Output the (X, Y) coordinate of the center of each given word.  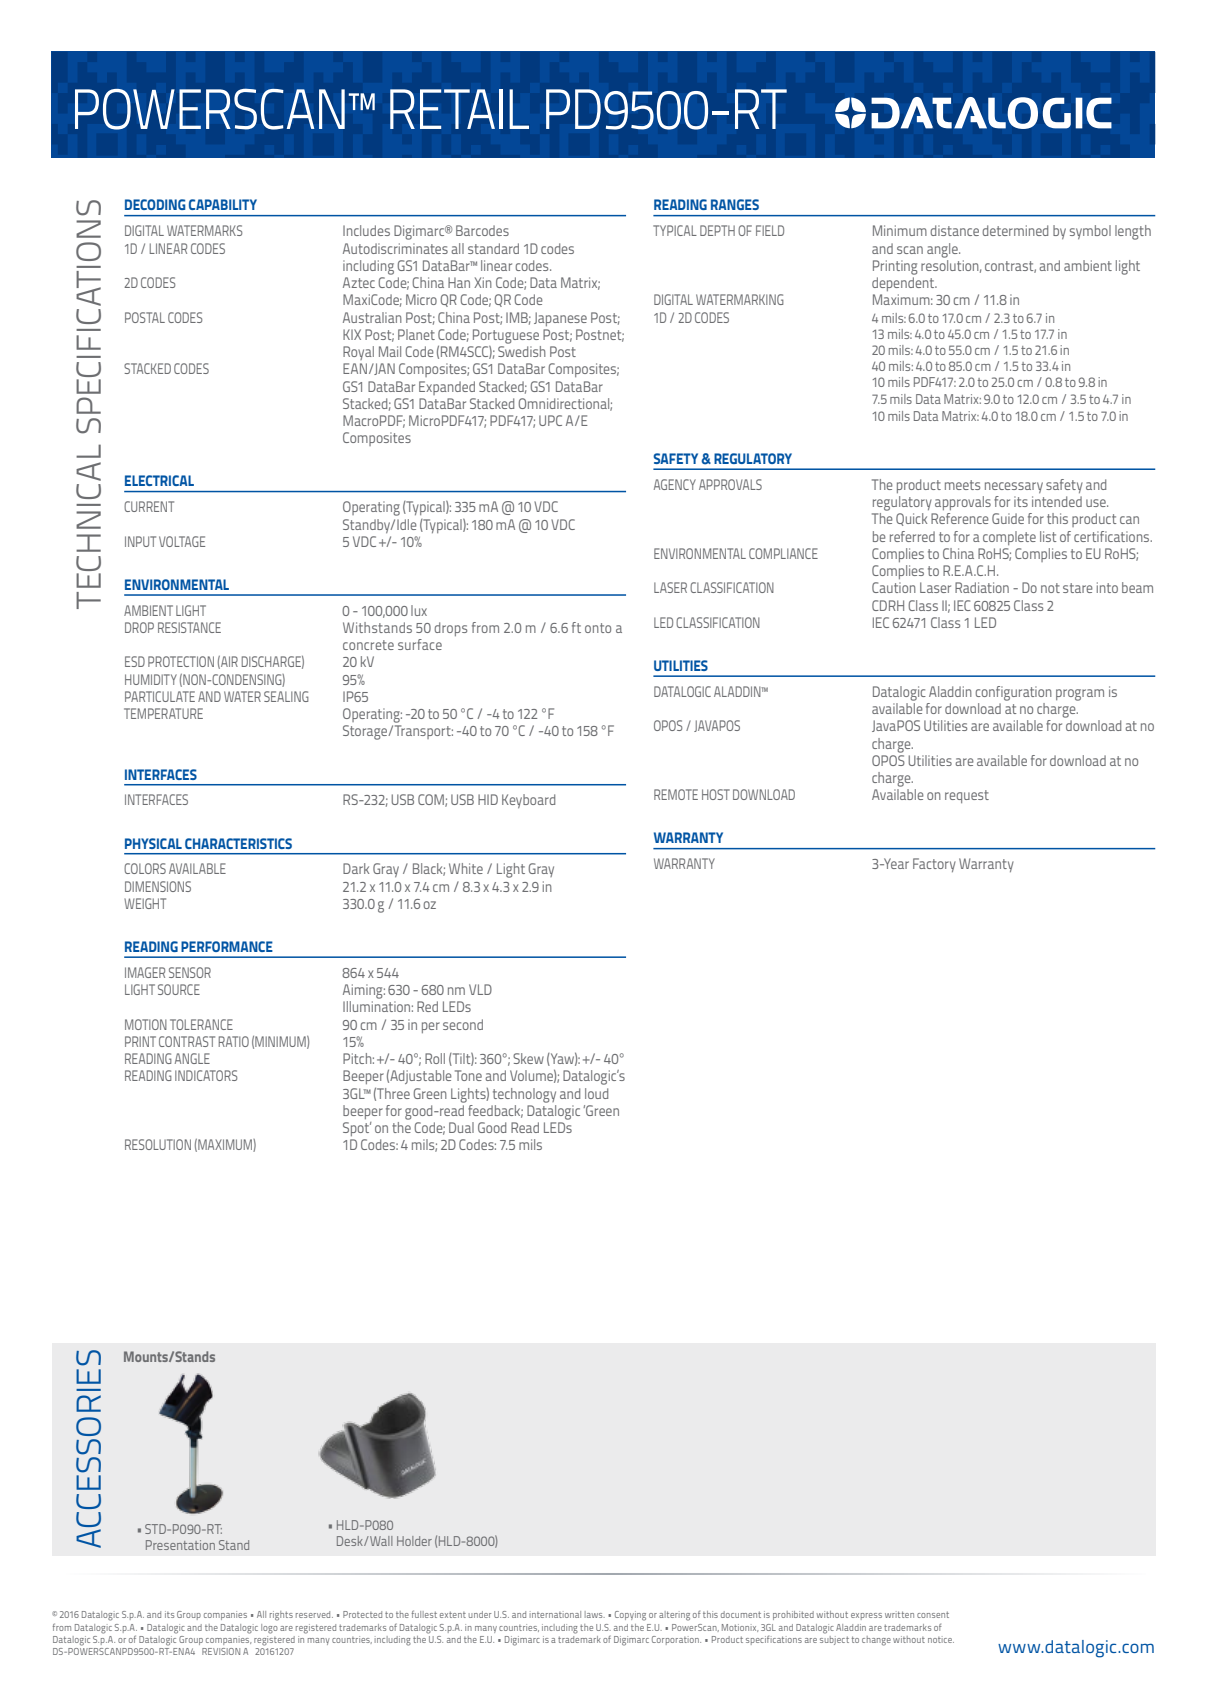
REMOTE (676, 794)
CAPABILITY (223, 204)
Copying (630, 1616)
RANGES (735, 204)
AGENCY (675, 484)
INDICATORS (206, 1075)
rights (281, 1616)
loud (596, 1093)
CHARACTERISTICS (238, 843)
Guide (1008, 518)
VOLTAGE (182, 541)
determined (1015, 230)
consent (933, 1614)
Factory (934, 865)
